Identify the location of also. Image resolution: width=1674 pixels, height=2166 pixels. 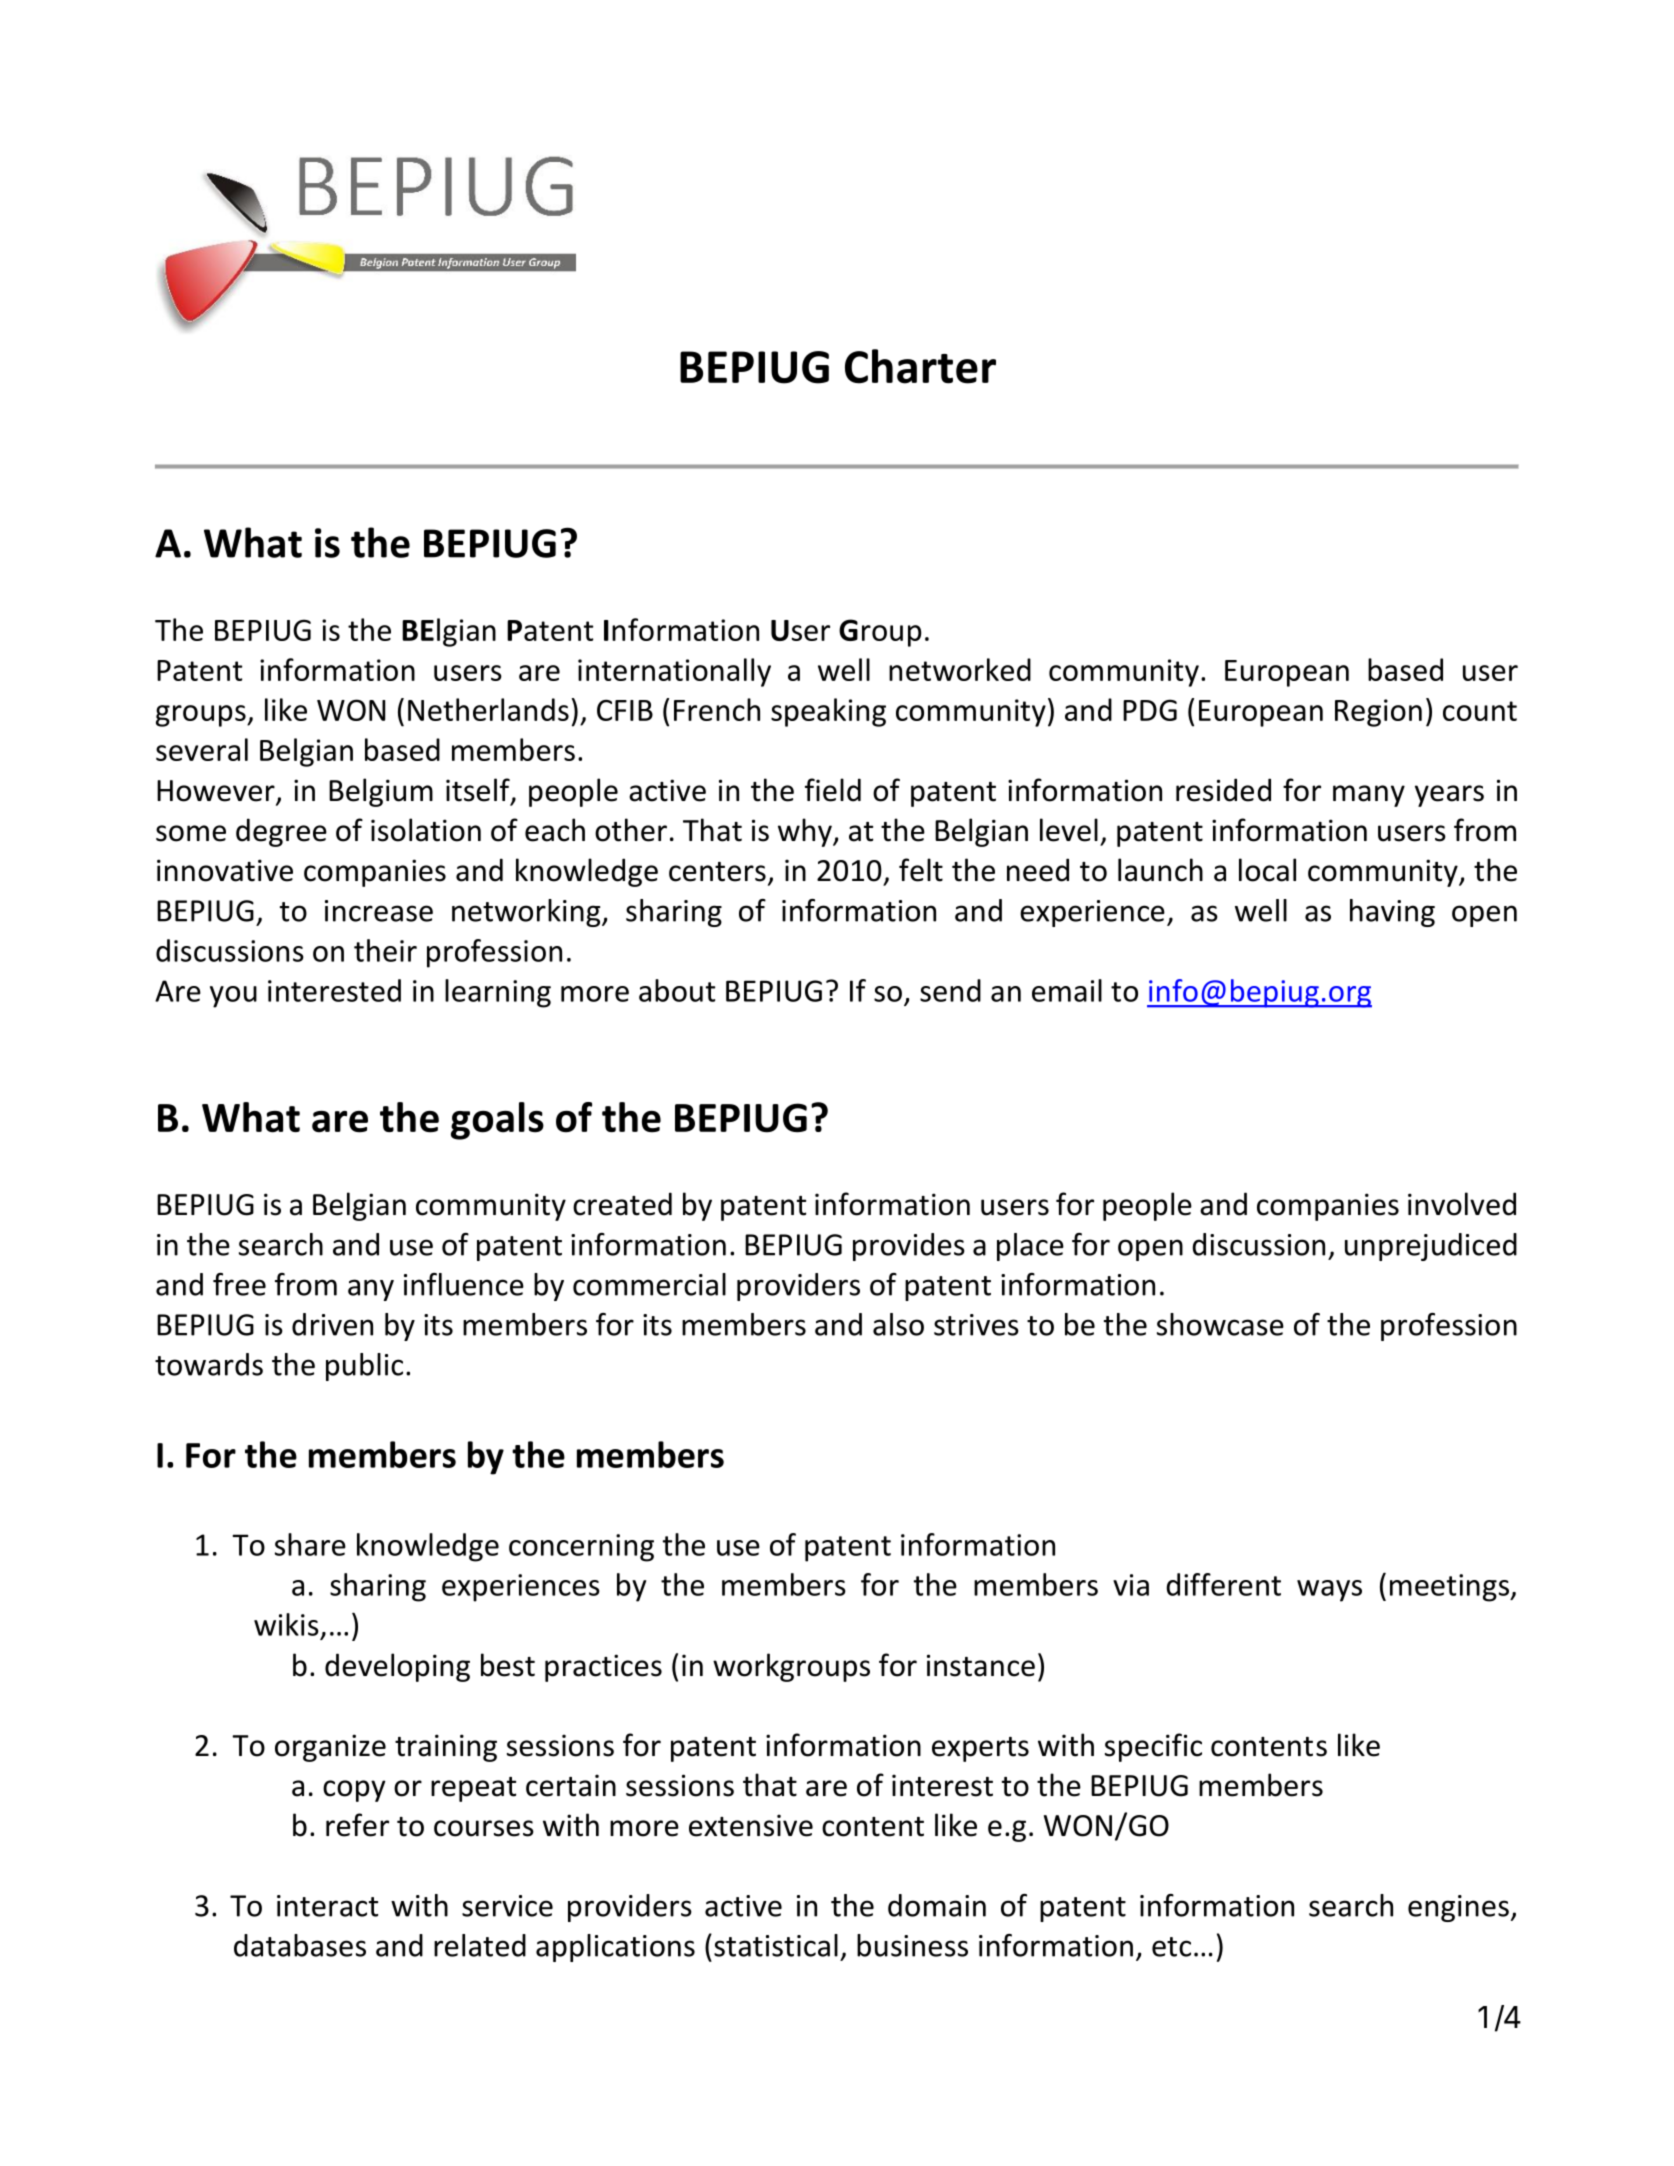
(898, 1324).
